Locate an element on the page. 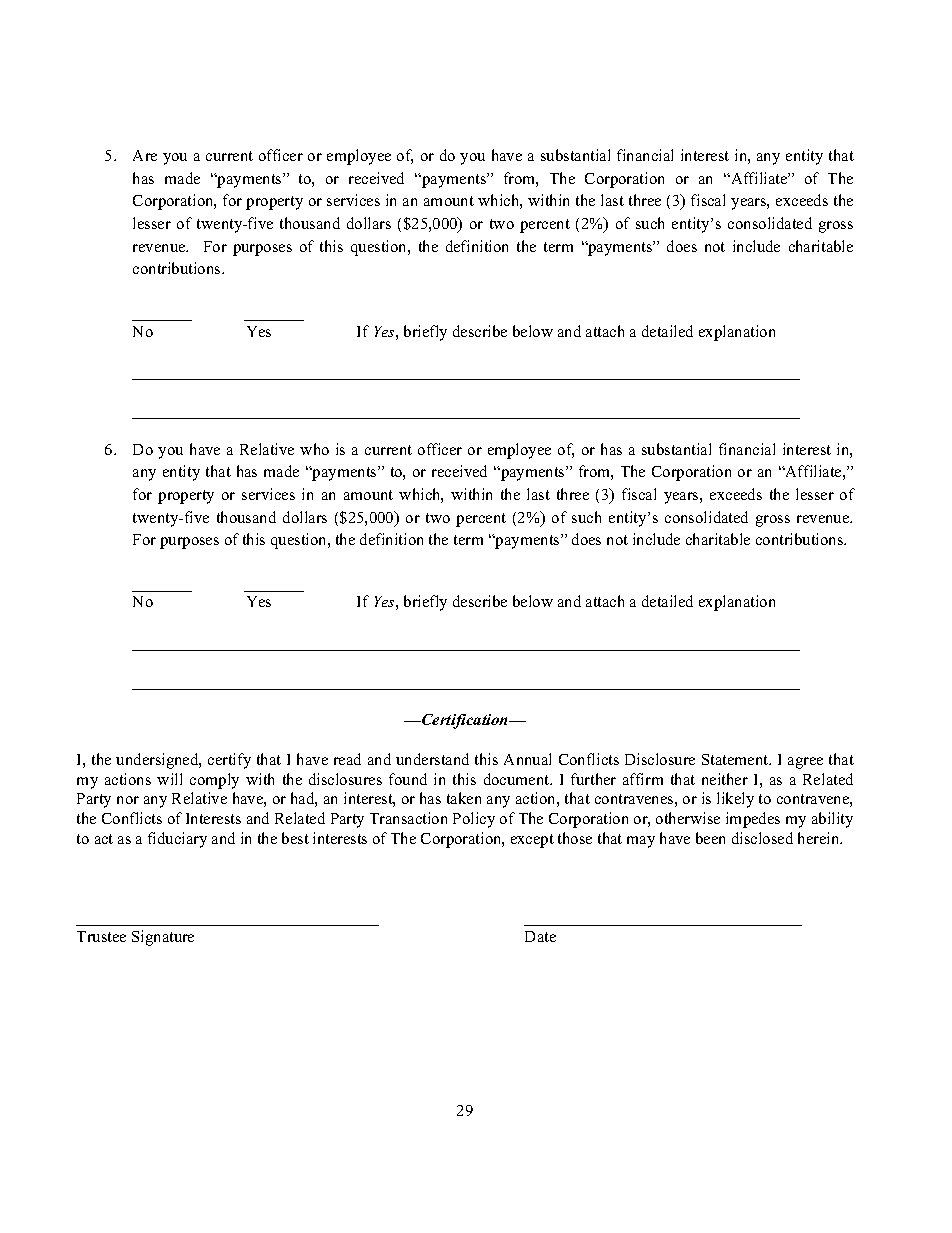 This document has width=952, height=1233. except is located at coordinates (532, 841).
